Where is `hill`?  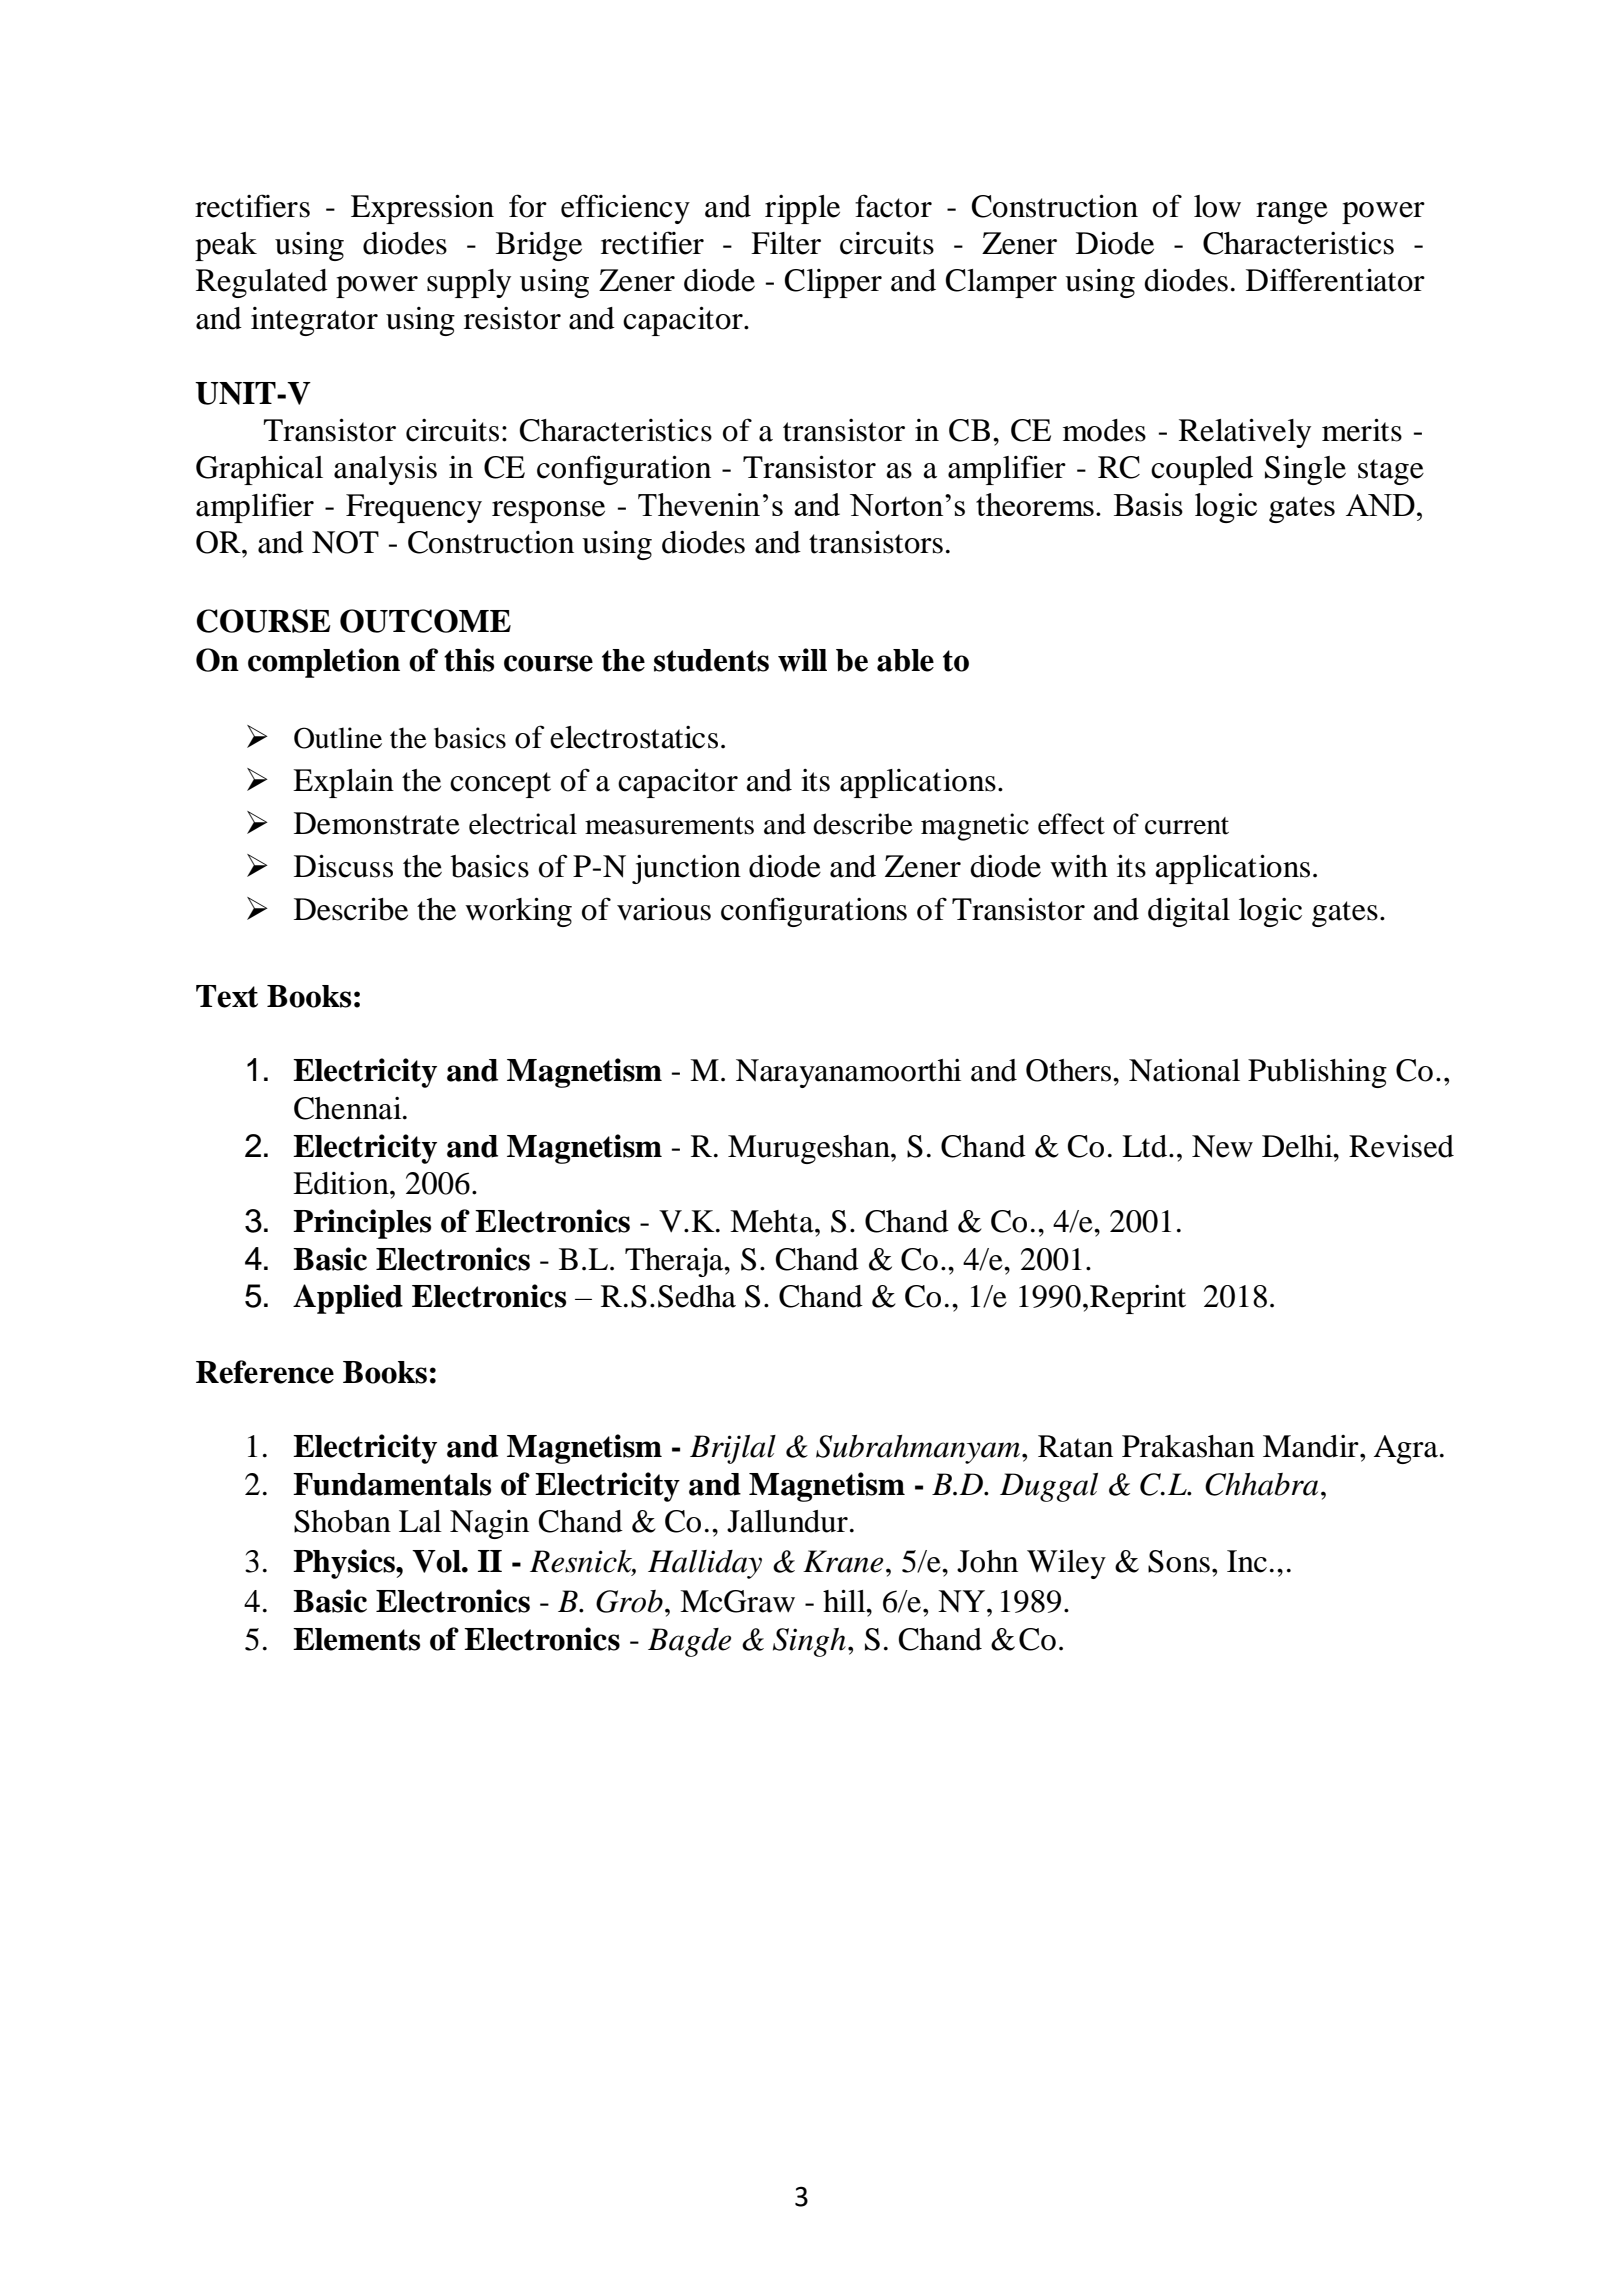 hill is located at coordinates (845, 1600).
